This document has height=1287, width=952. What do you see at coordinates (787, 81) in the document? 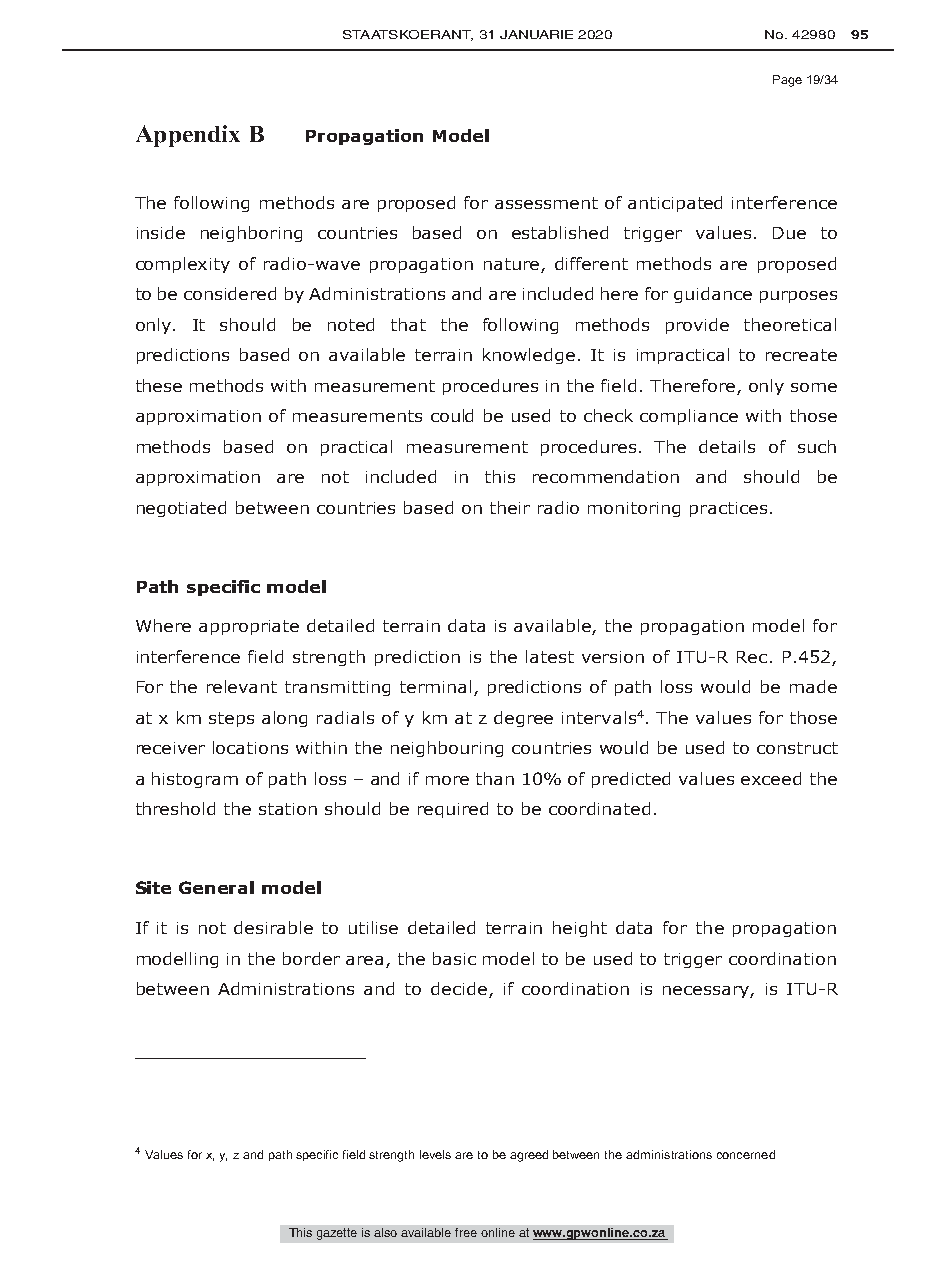
I see `Page` at bounding box center [787, 81].
